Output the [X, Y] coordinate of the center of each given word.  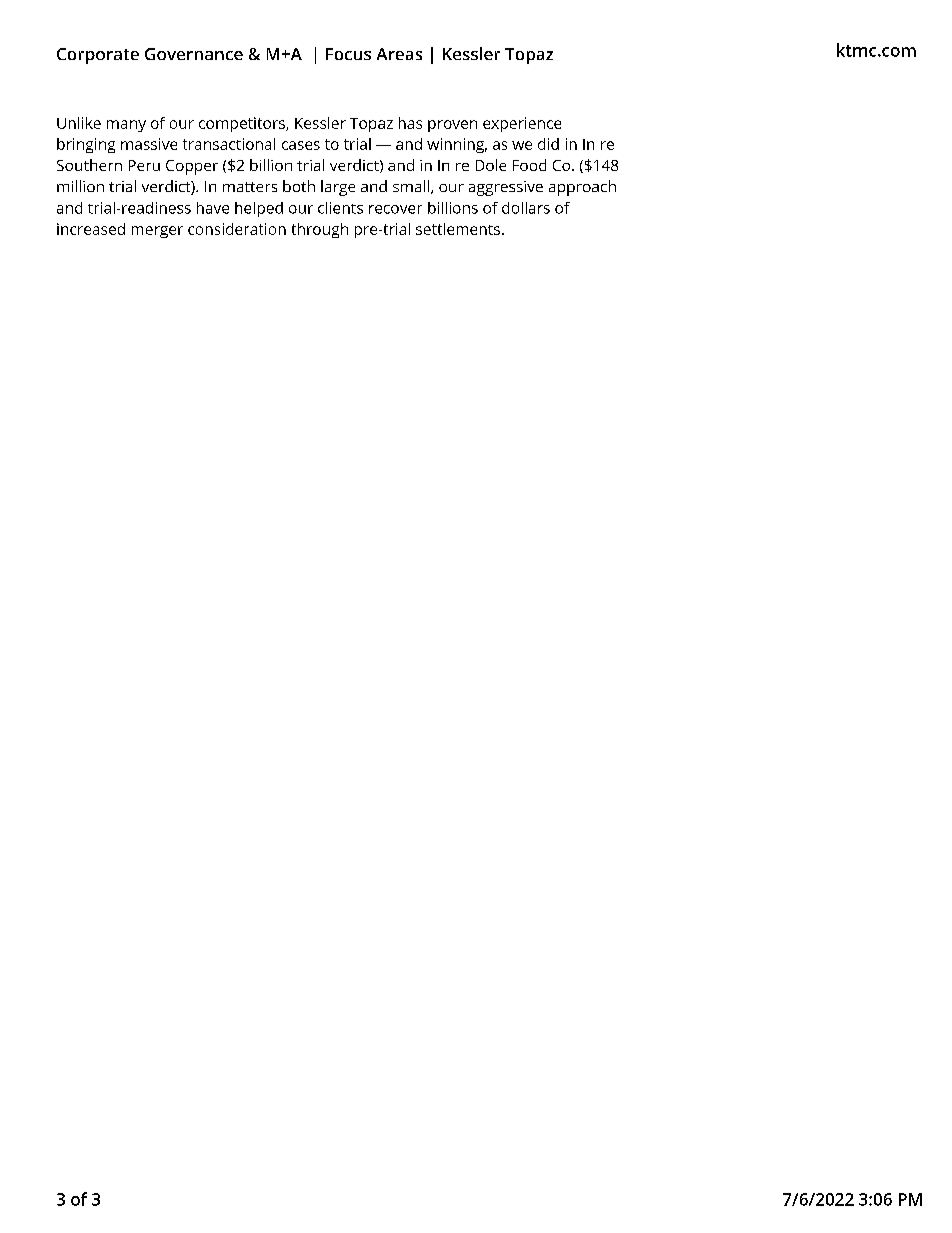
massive [149, 144]
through [320, 230]
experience [522, 124]
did [548, 144]
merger [157, 232]
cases [301, 145]
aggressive [506, 188]
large [338, 188]
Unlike [79, 123]
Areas [399, 54]
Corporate [98, 56]
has [410, 123]
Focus [348, 54]
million [80, 186]
